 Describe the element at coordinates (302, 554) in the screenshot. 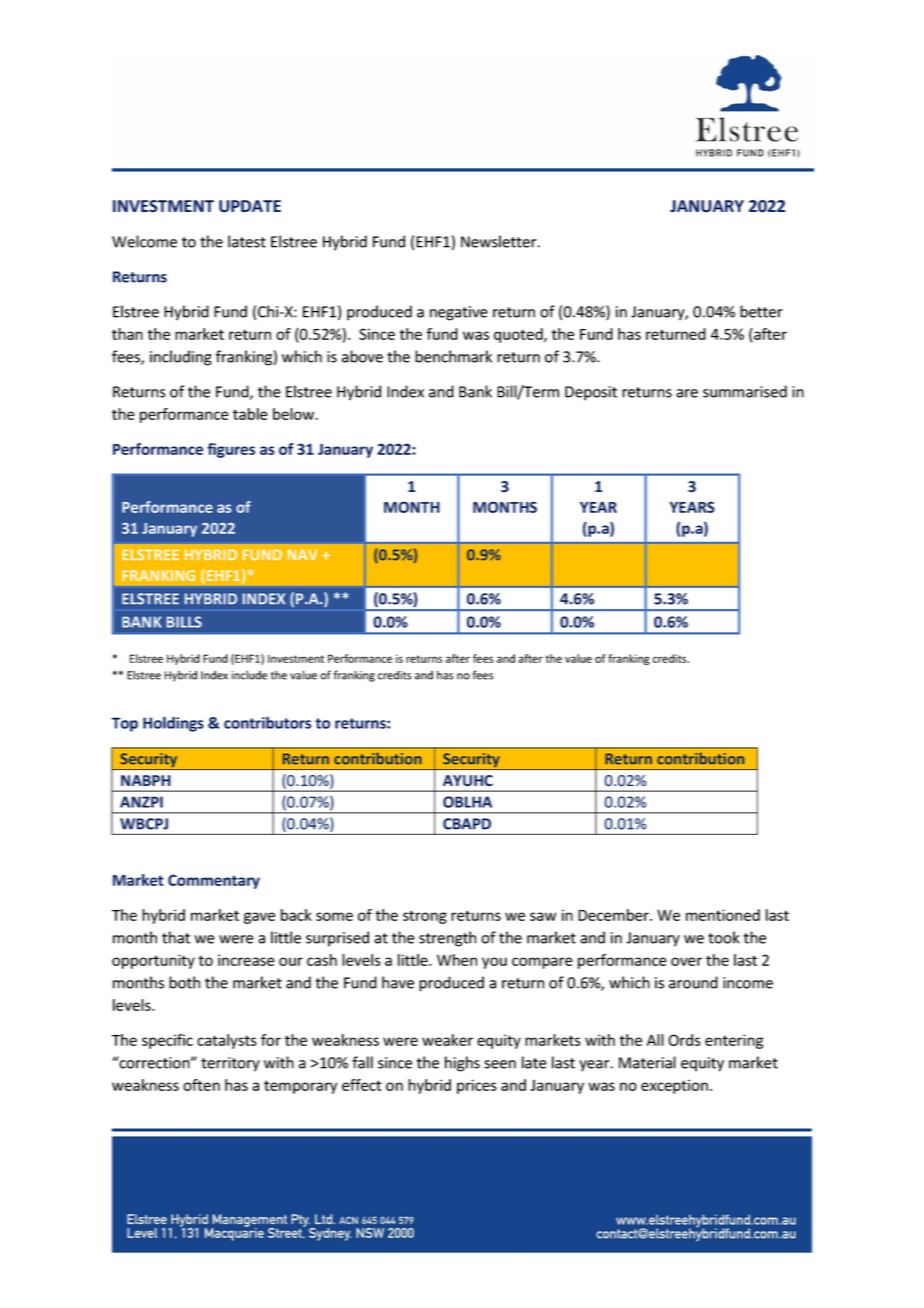

I see `NAV` at that location.
